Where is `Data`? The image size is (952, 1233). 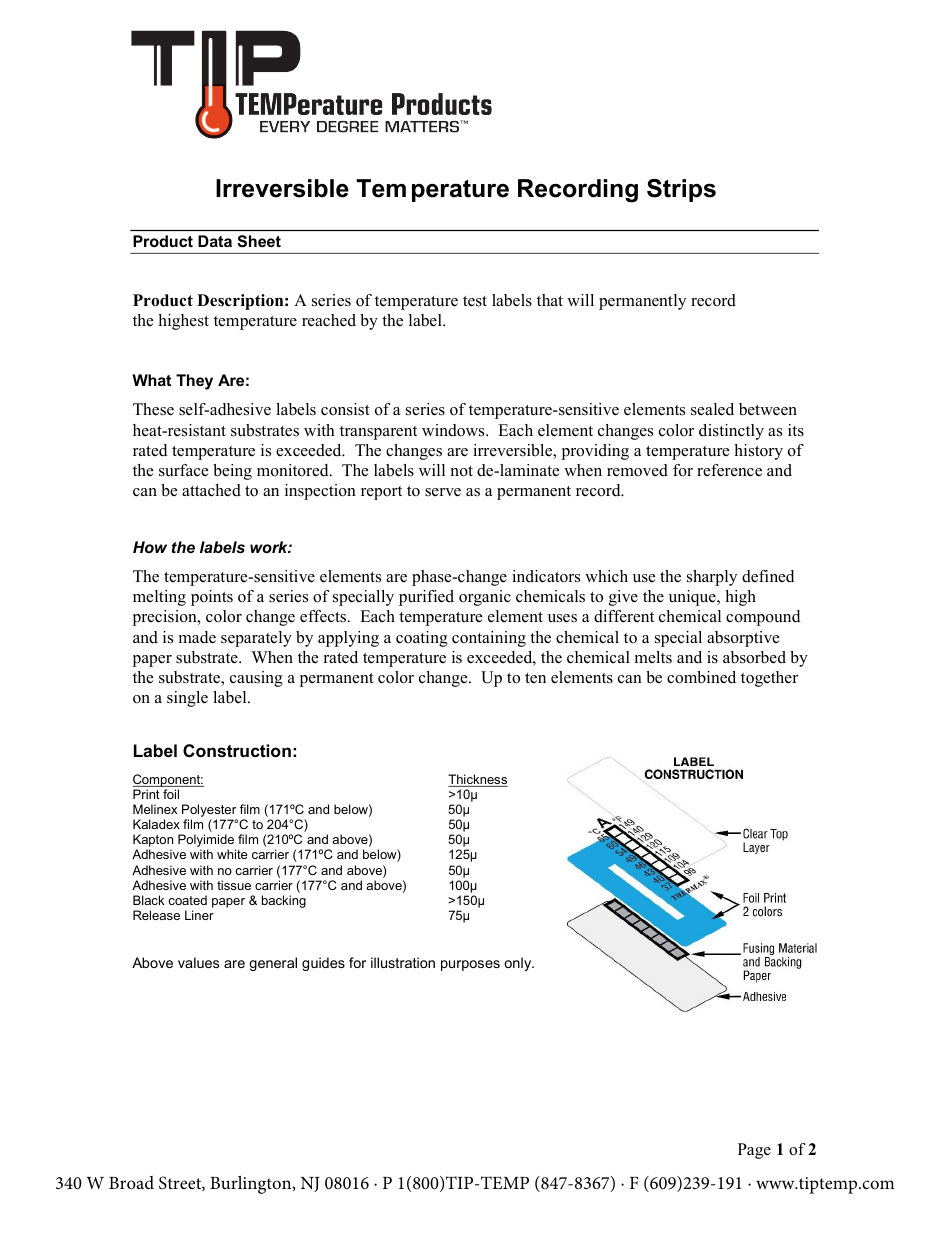 Data is located at coordinates (215, 241).
